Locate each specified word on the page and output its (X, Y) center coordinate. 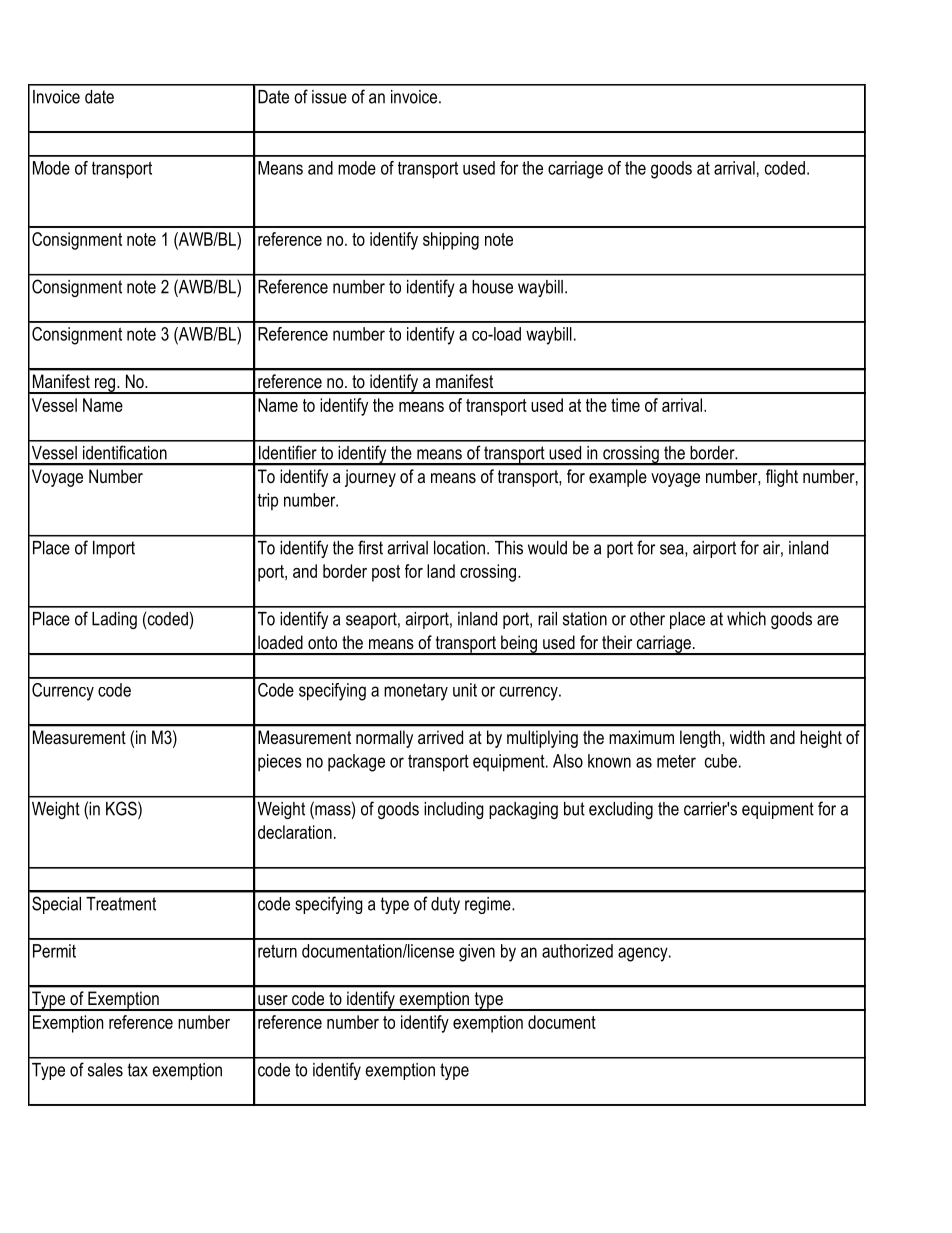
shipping (451, 241)
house (492, 287)
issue (329, 97)
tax (138, 1070)
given (477, 953)
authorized (577, 951)
